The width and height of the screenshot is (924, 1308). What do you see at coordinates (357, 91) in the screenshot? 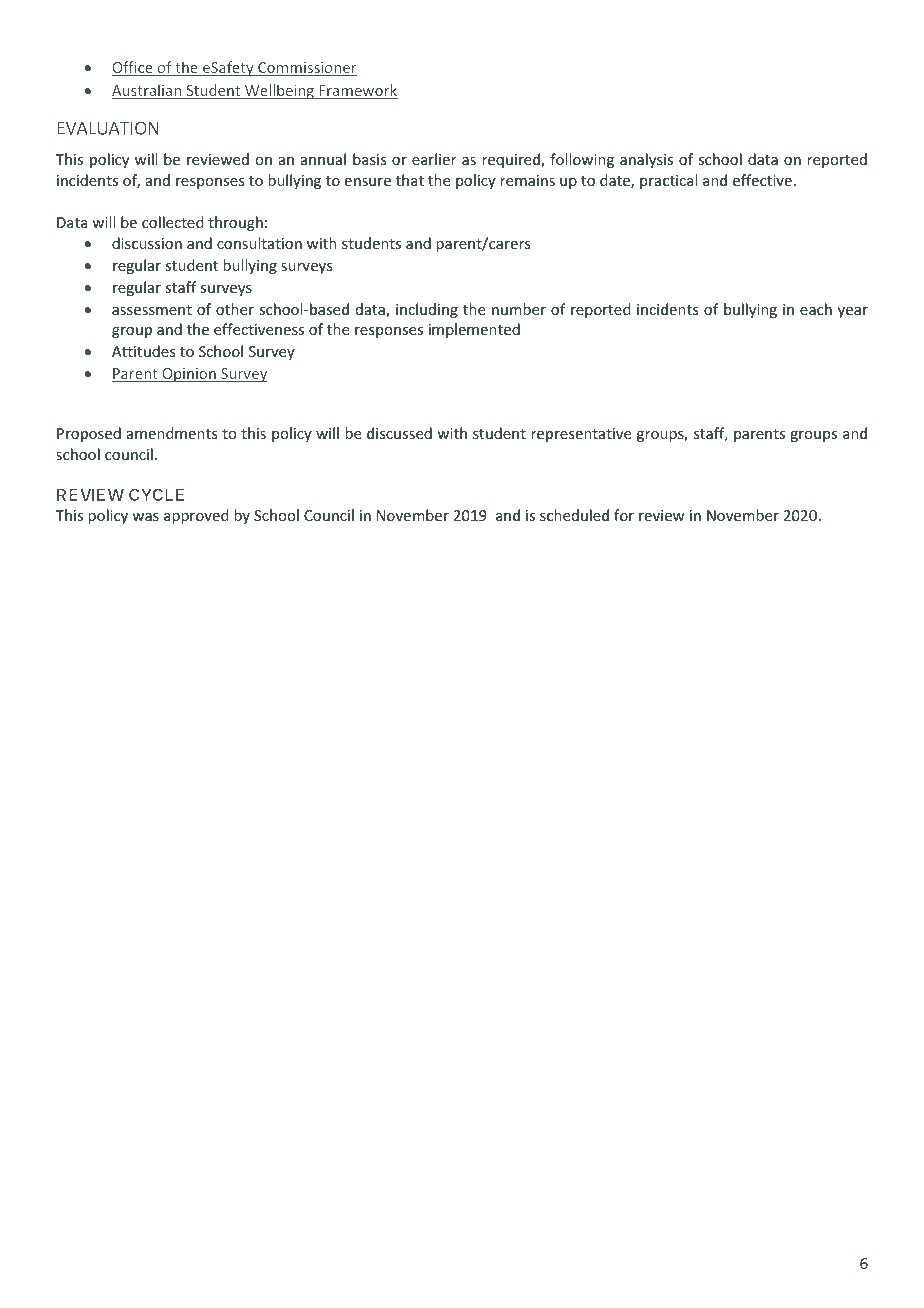
I see `Framework` at bounding box center [357, 91].
